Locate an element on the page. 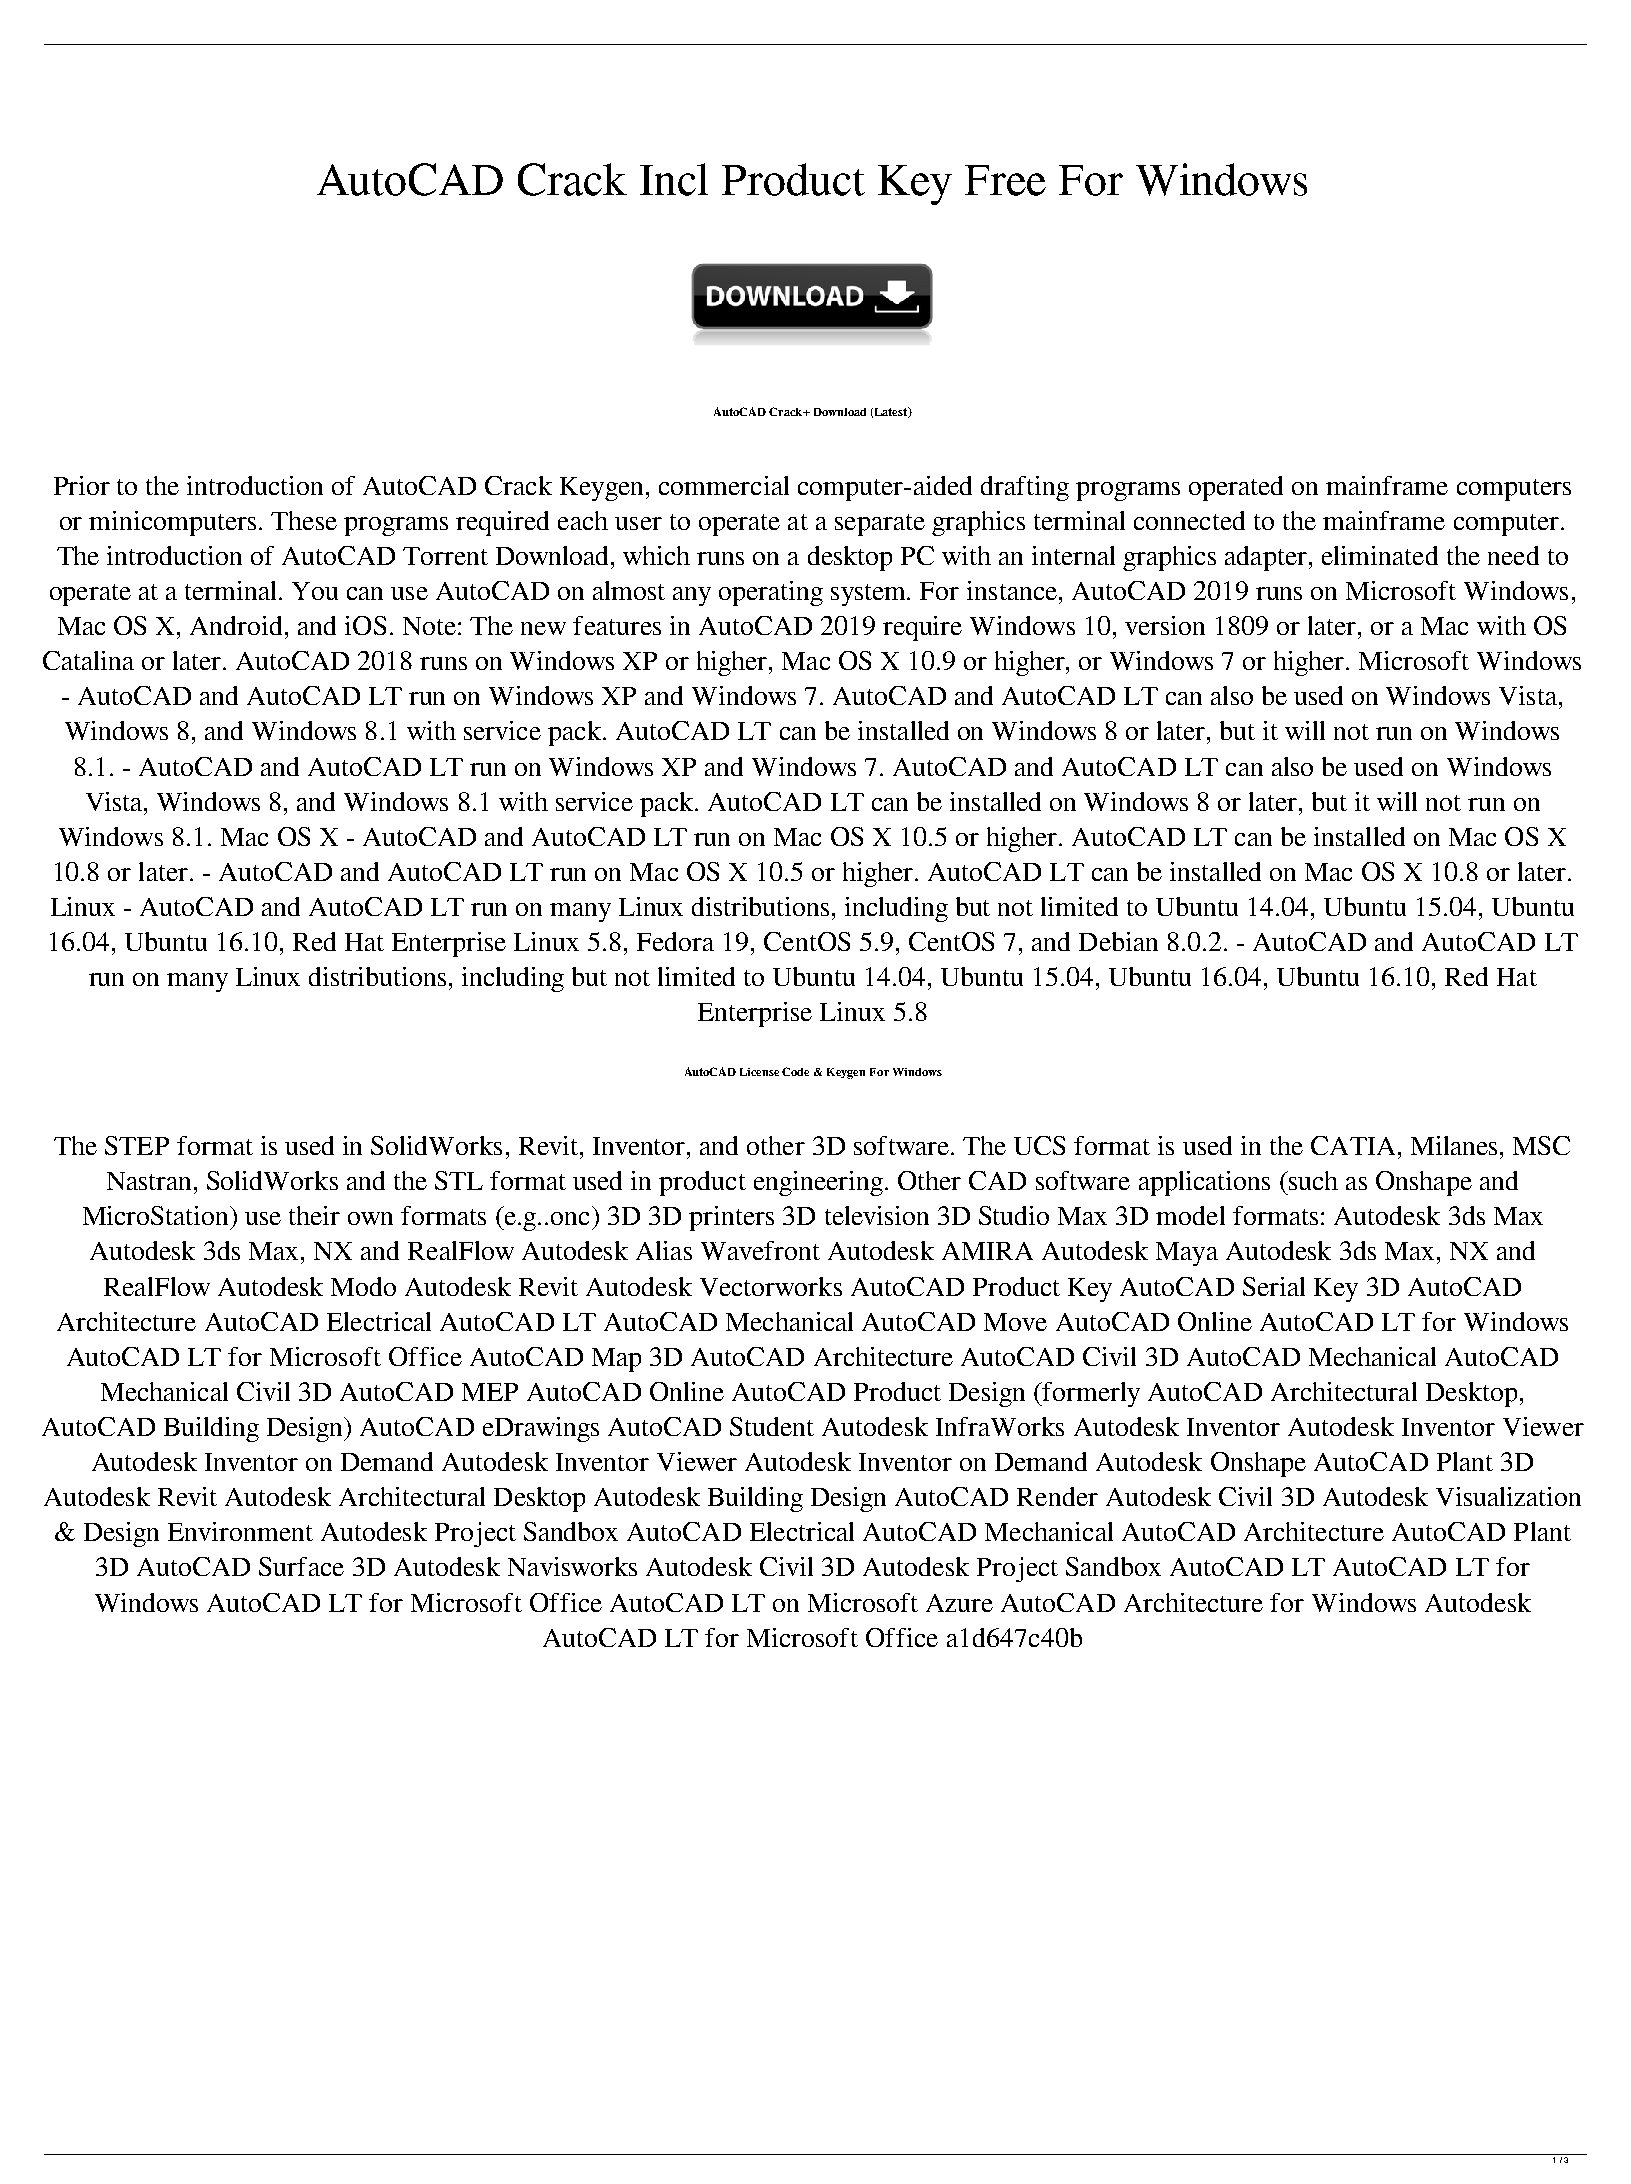 This document has width=1631, height=2184. Debian is located at coordinates (1118, 941).
